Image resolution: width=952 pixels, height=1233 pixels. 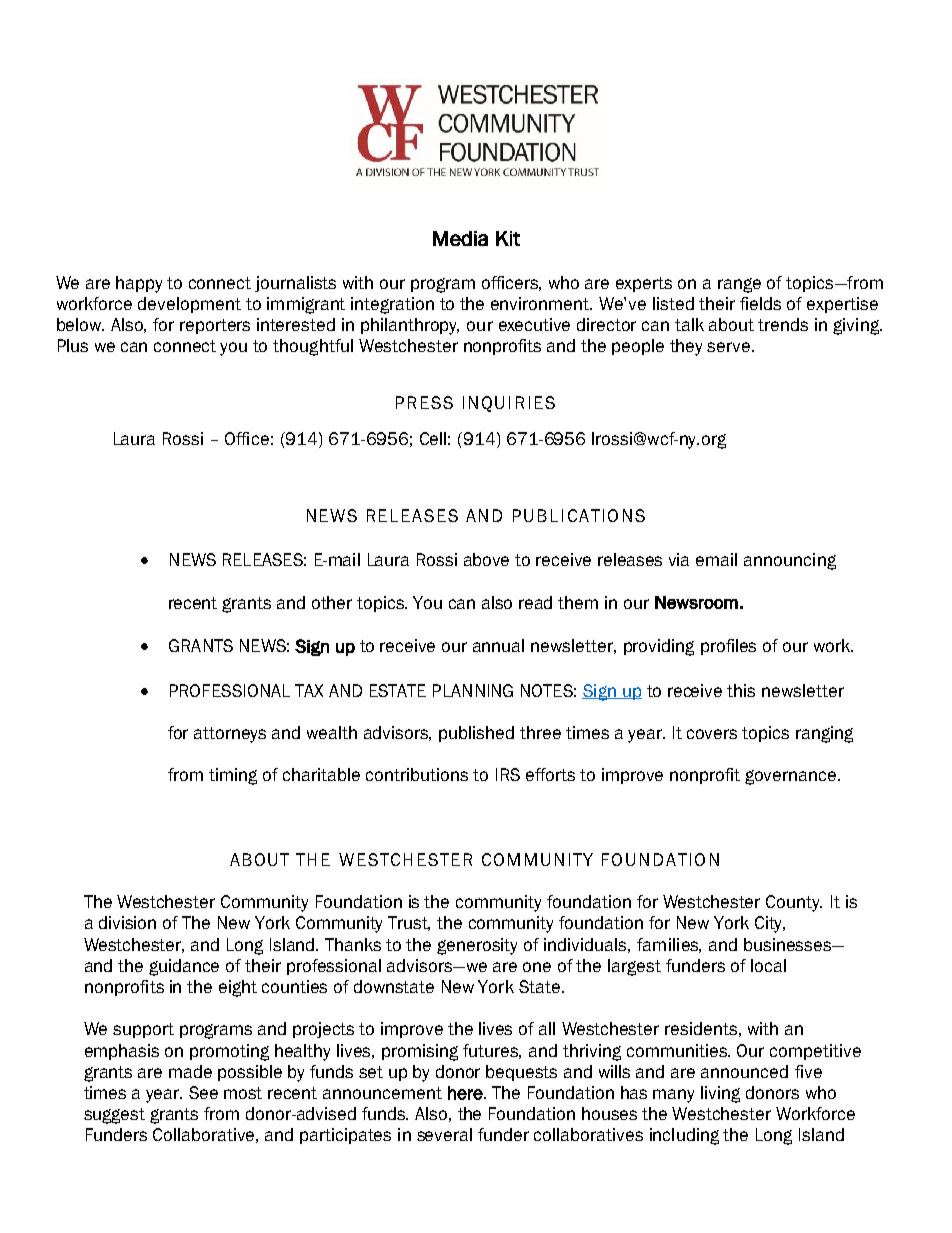 What do you see at coordinates (460, 238) in the screenshot?
I see `Media` at bounding box center [460, 238].
